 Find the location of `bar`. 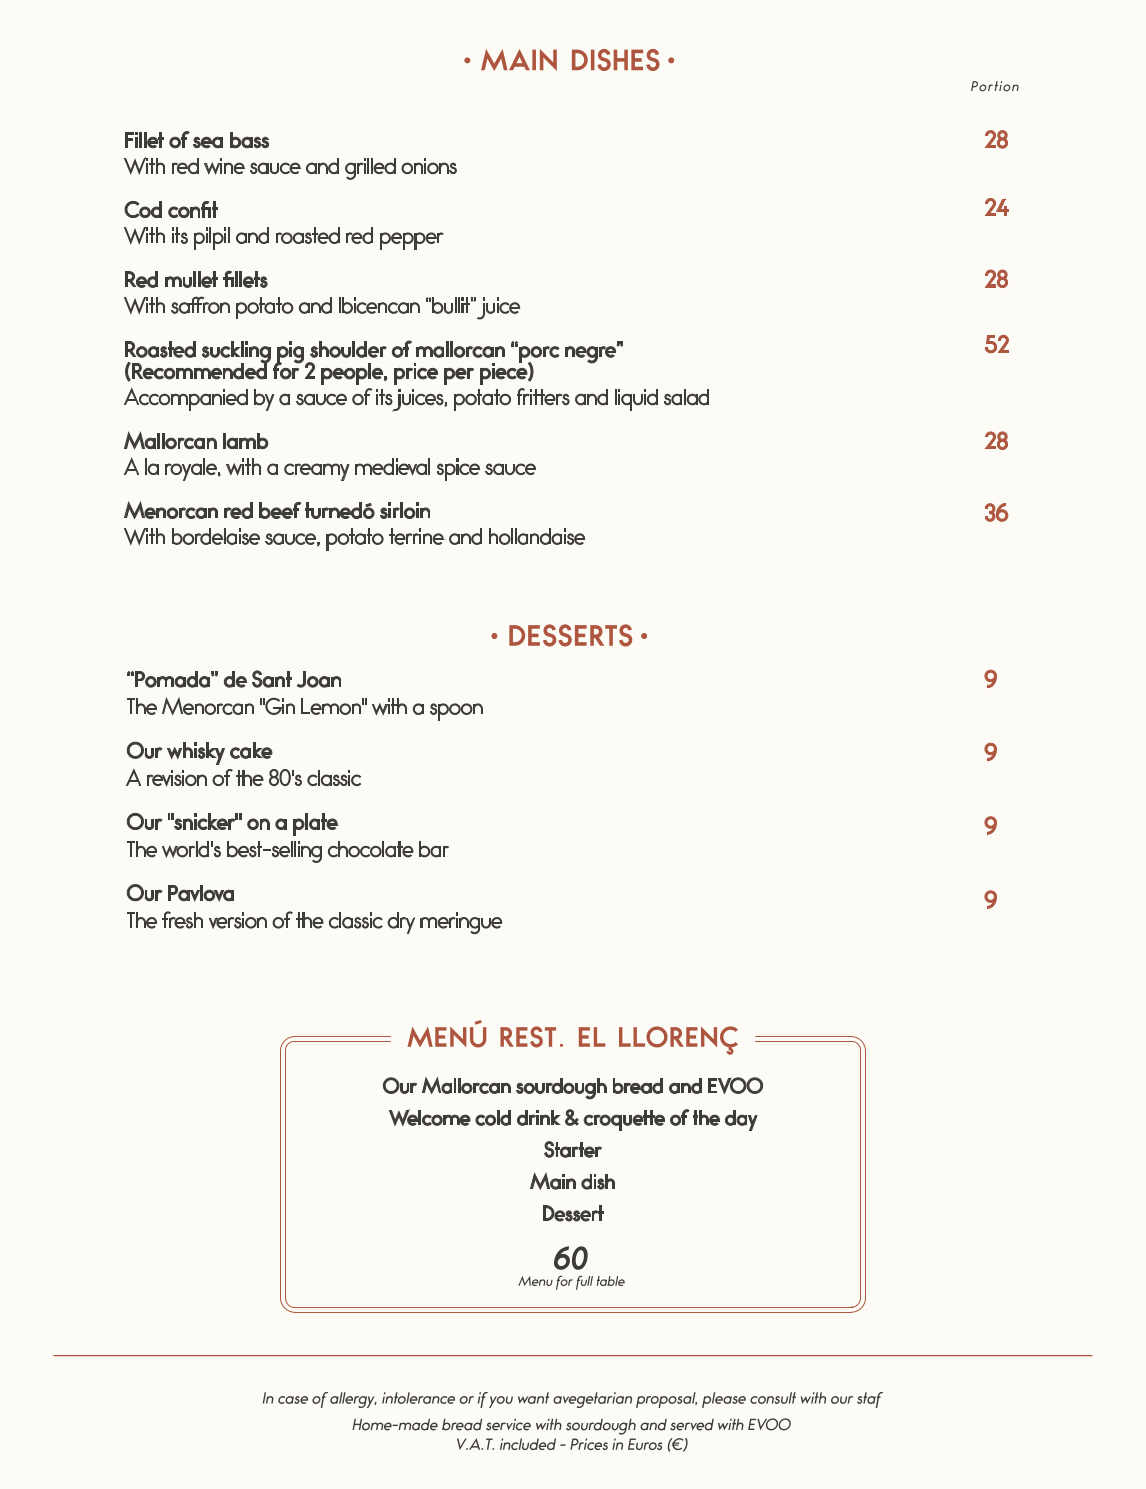

bar is located at coordinates (434, 849).
